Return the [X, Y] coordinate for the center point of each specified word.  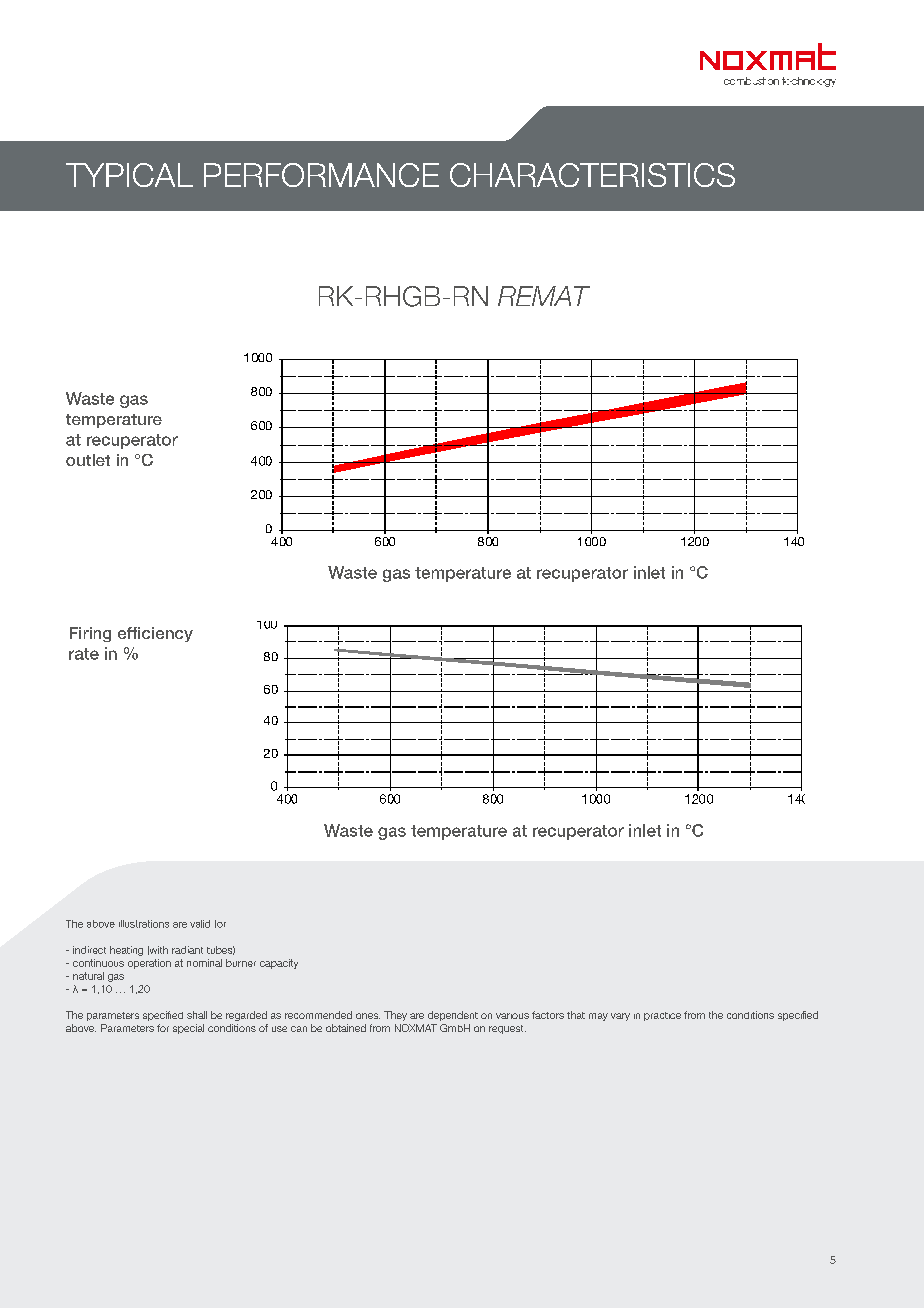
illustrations [144, 924]
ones [368, 1016]
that [576, 1015]
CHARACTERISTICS [592, 175]
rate [84, 654]
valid [200, 924]
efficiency [155, 634]
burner [241, 963]
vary [620, 1017]
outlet [88, 460]
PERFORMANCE [321, 175]
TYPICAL [129, 175]
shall [197, 1015]
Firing [90, 634]
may [598, 1017]
